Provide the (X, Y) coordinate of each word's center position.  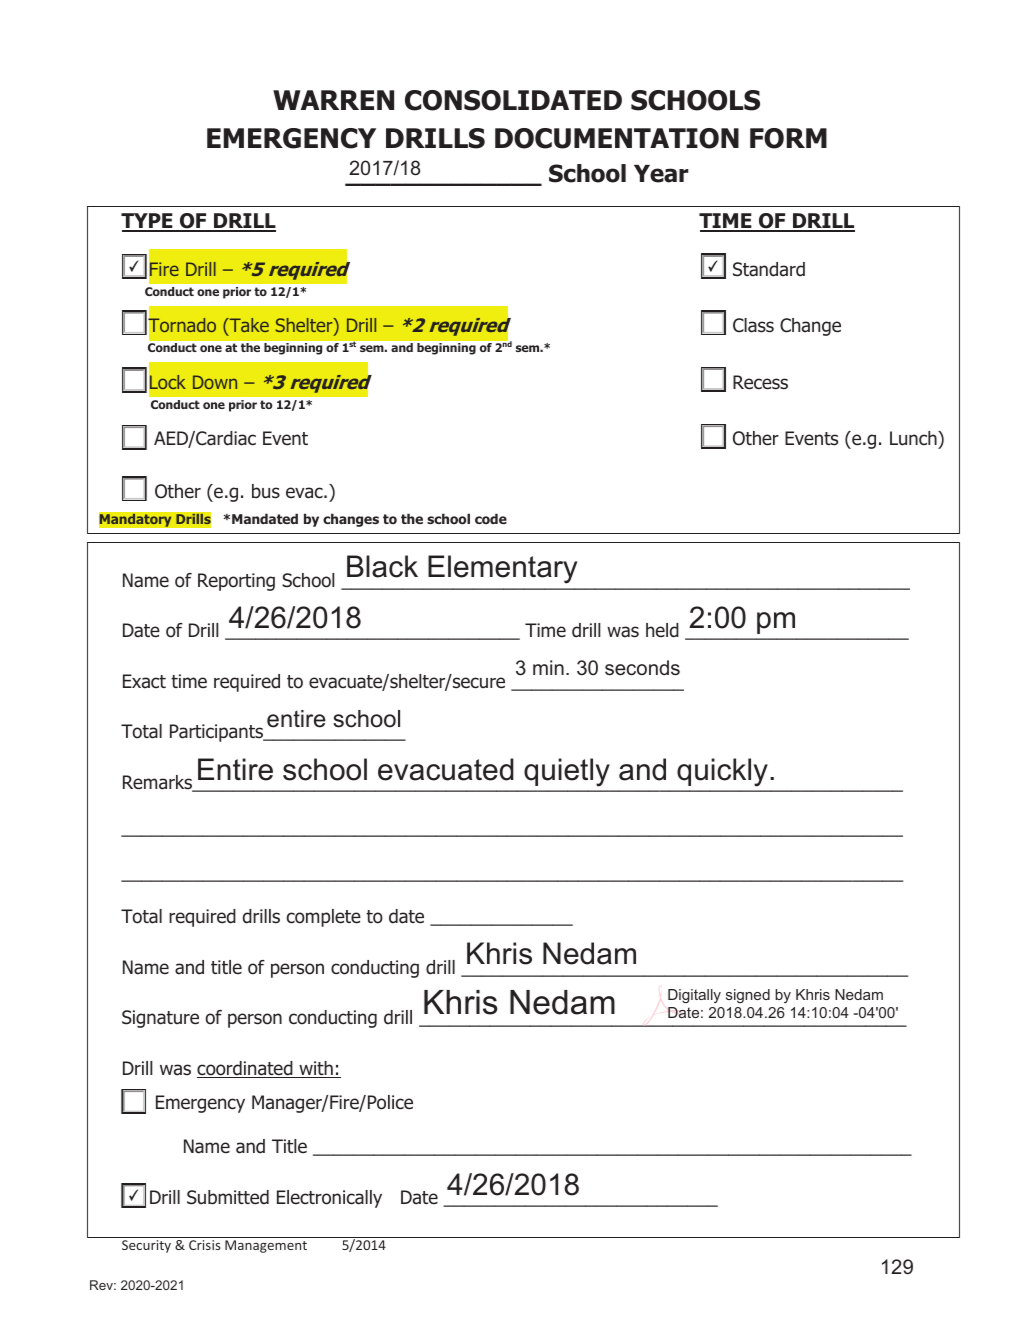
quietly (567, 772)
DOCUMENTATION (617, 138)
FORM (788, 138)
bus (266, 491)
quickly (722, 772)
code (491, 518)
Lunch (914, 438)
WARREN (333, 100)
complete (324, 918)
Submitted (228, 1197)
